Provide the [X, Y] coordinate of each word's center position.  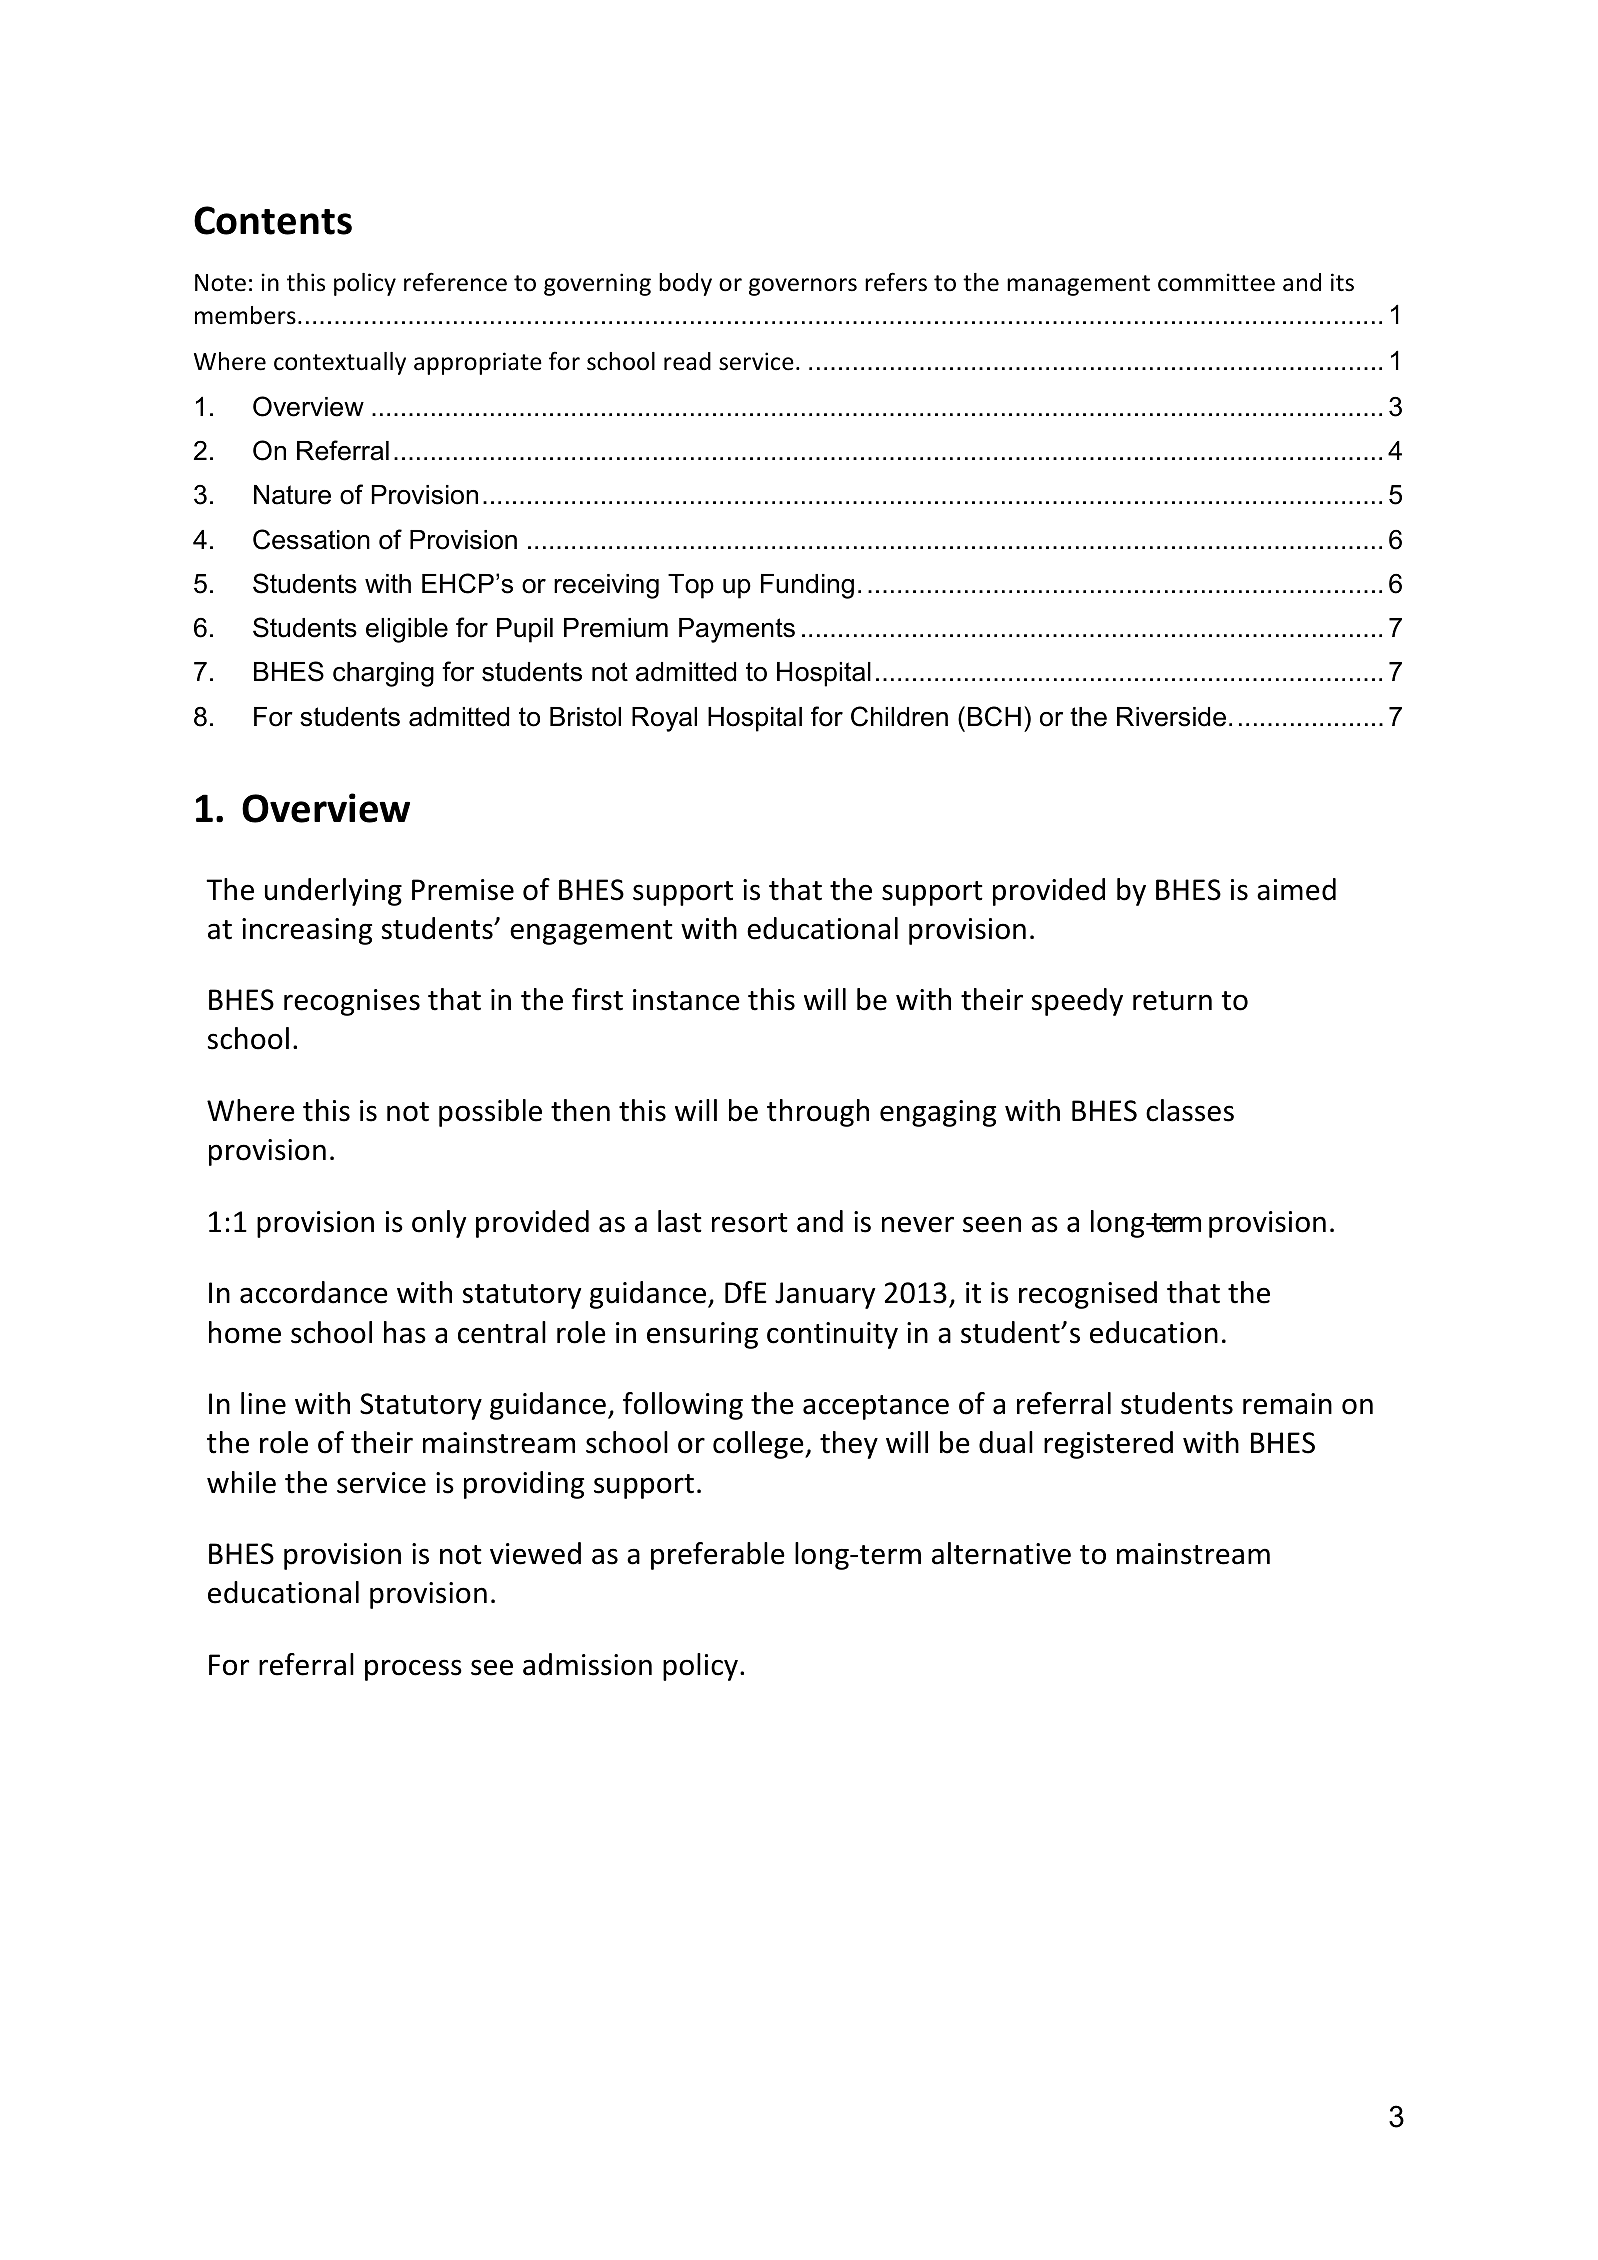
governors [803, 287]
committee [1216, 282]
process [413, 1670]
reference [455, 282]
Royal [664, 719]
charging [383, 674]
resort [750, 1223]
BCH [994, 716]
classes [1190, 1110]
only [439, 1224]
